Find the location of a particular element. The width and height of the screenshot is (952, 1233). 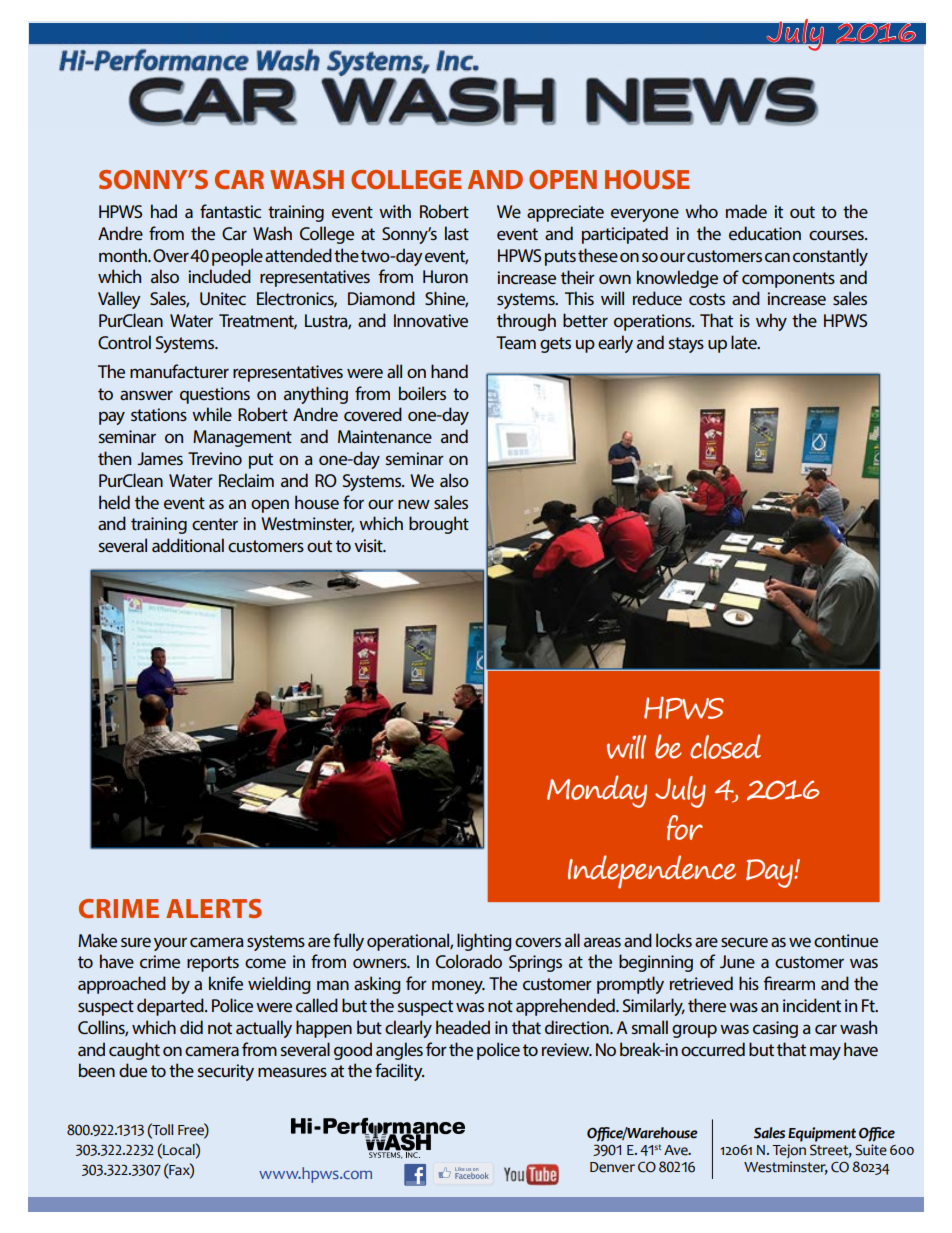

closed is located at coordinates (725, 746).
